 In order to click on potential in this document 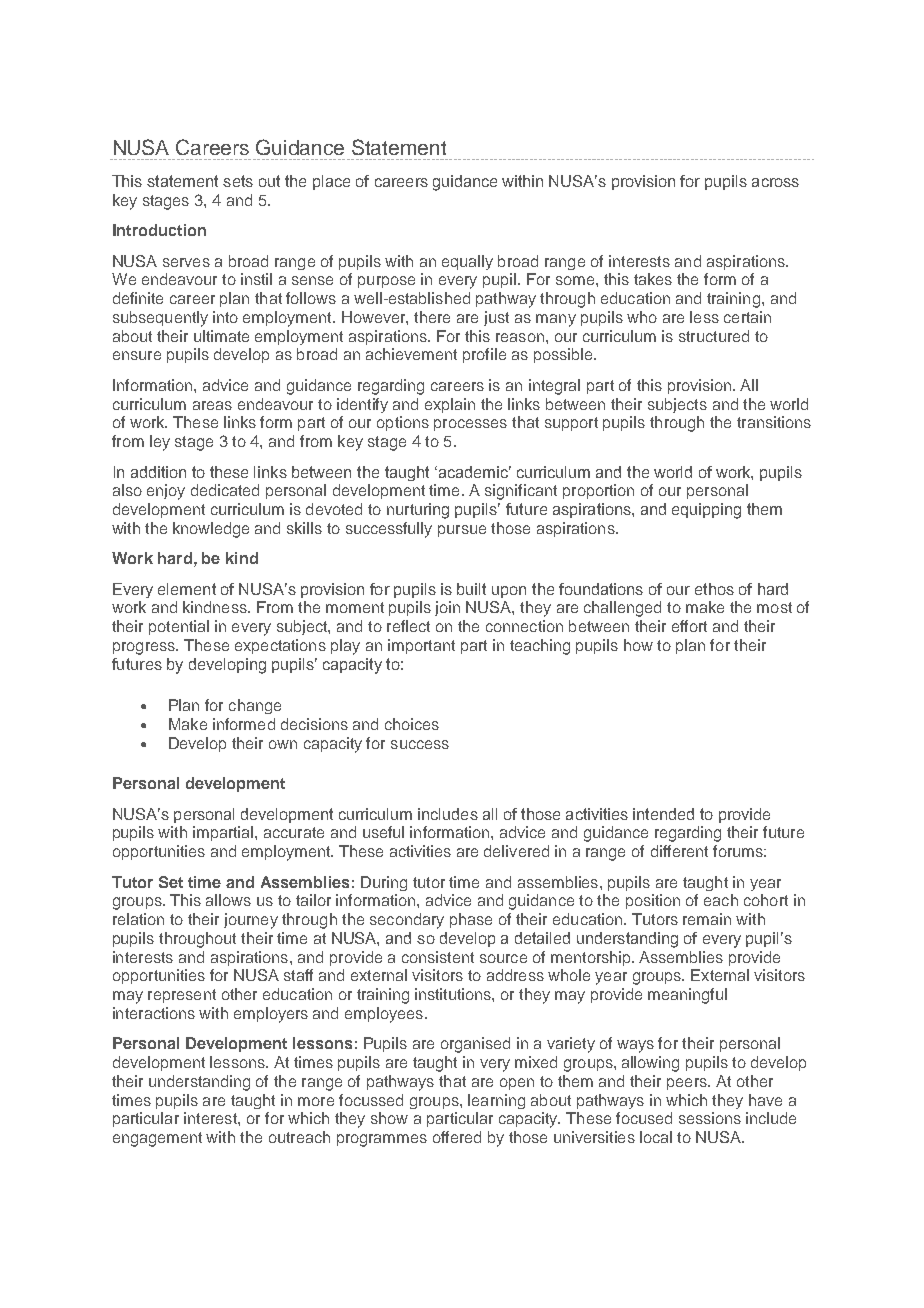, I will do `click(179, 627)`.
